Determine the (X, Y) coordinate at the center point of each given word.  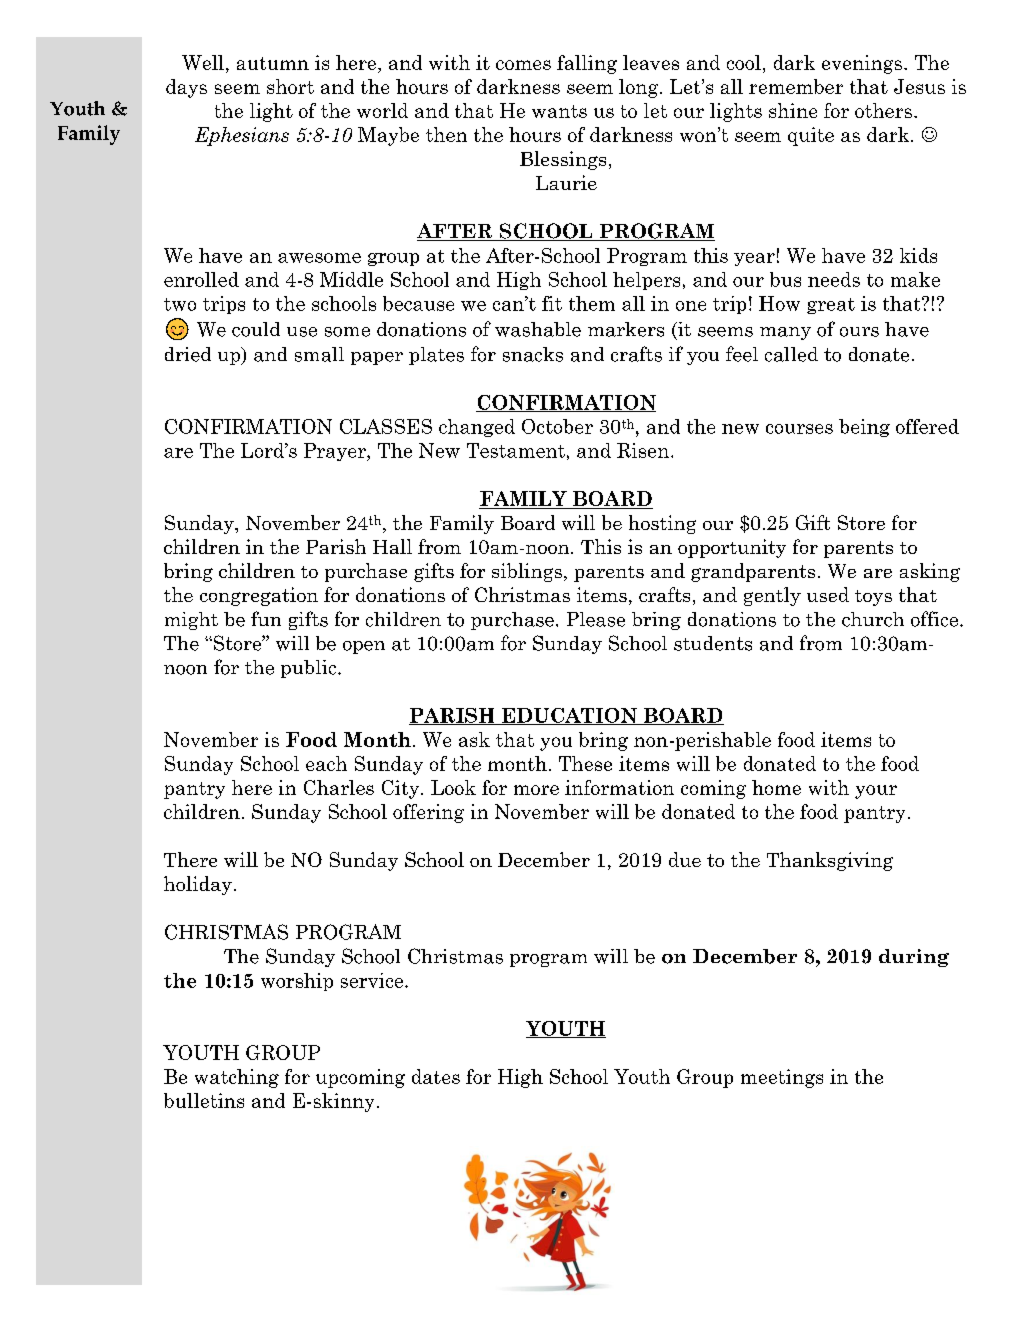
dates (436, 1076)
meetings (782, 1078)
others (883, 110)
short (290, 86)
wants (559, 111)
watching (237, 1078)
